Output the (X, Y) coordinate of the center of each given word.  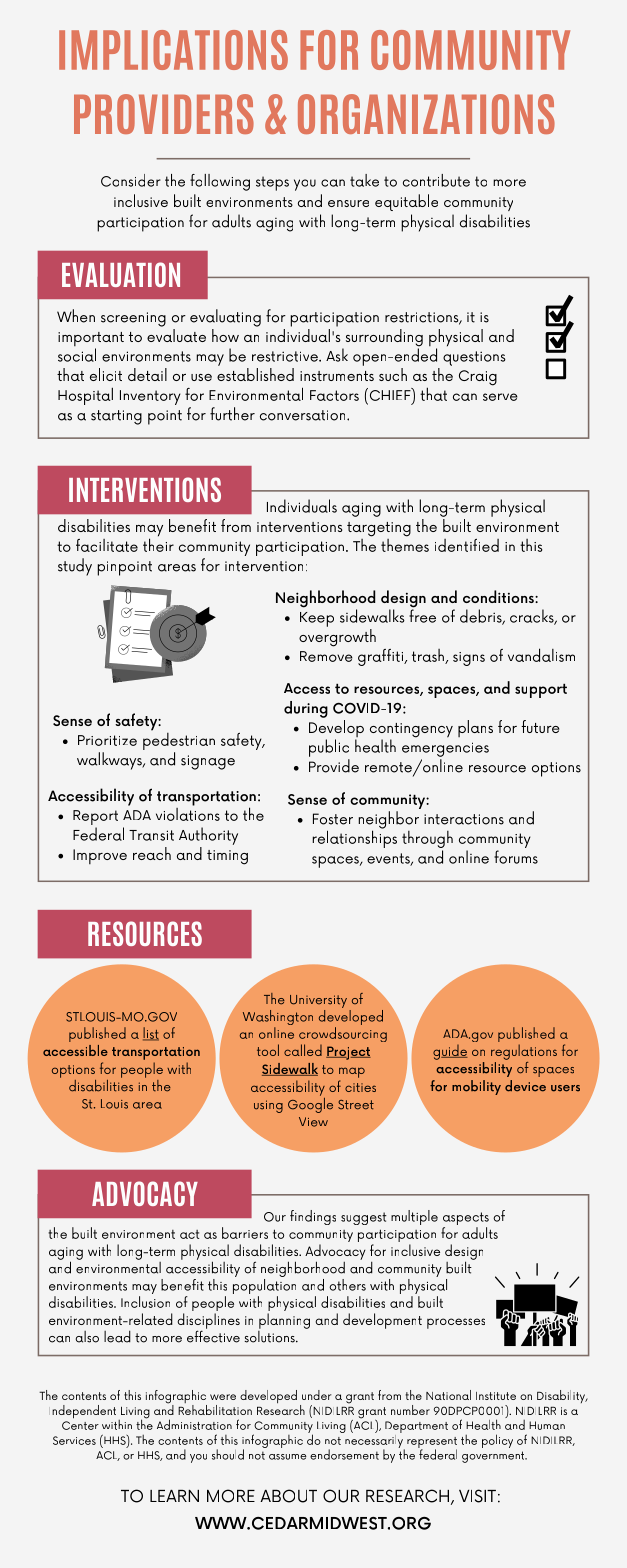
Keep (317, 619)
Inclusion (145, 1302)
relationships (354, 838)
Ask (337, 355)
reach (152, 853)
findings (313, 1217)
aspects (466, 1220)
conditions (499, 596)
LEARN (174, 1495)
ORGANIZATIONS (426, 114)
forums (516, 857)
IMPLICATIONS (173, 50)
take (364, 180)
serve (500, 397)
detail (147, 374)
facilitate (107, 545)
